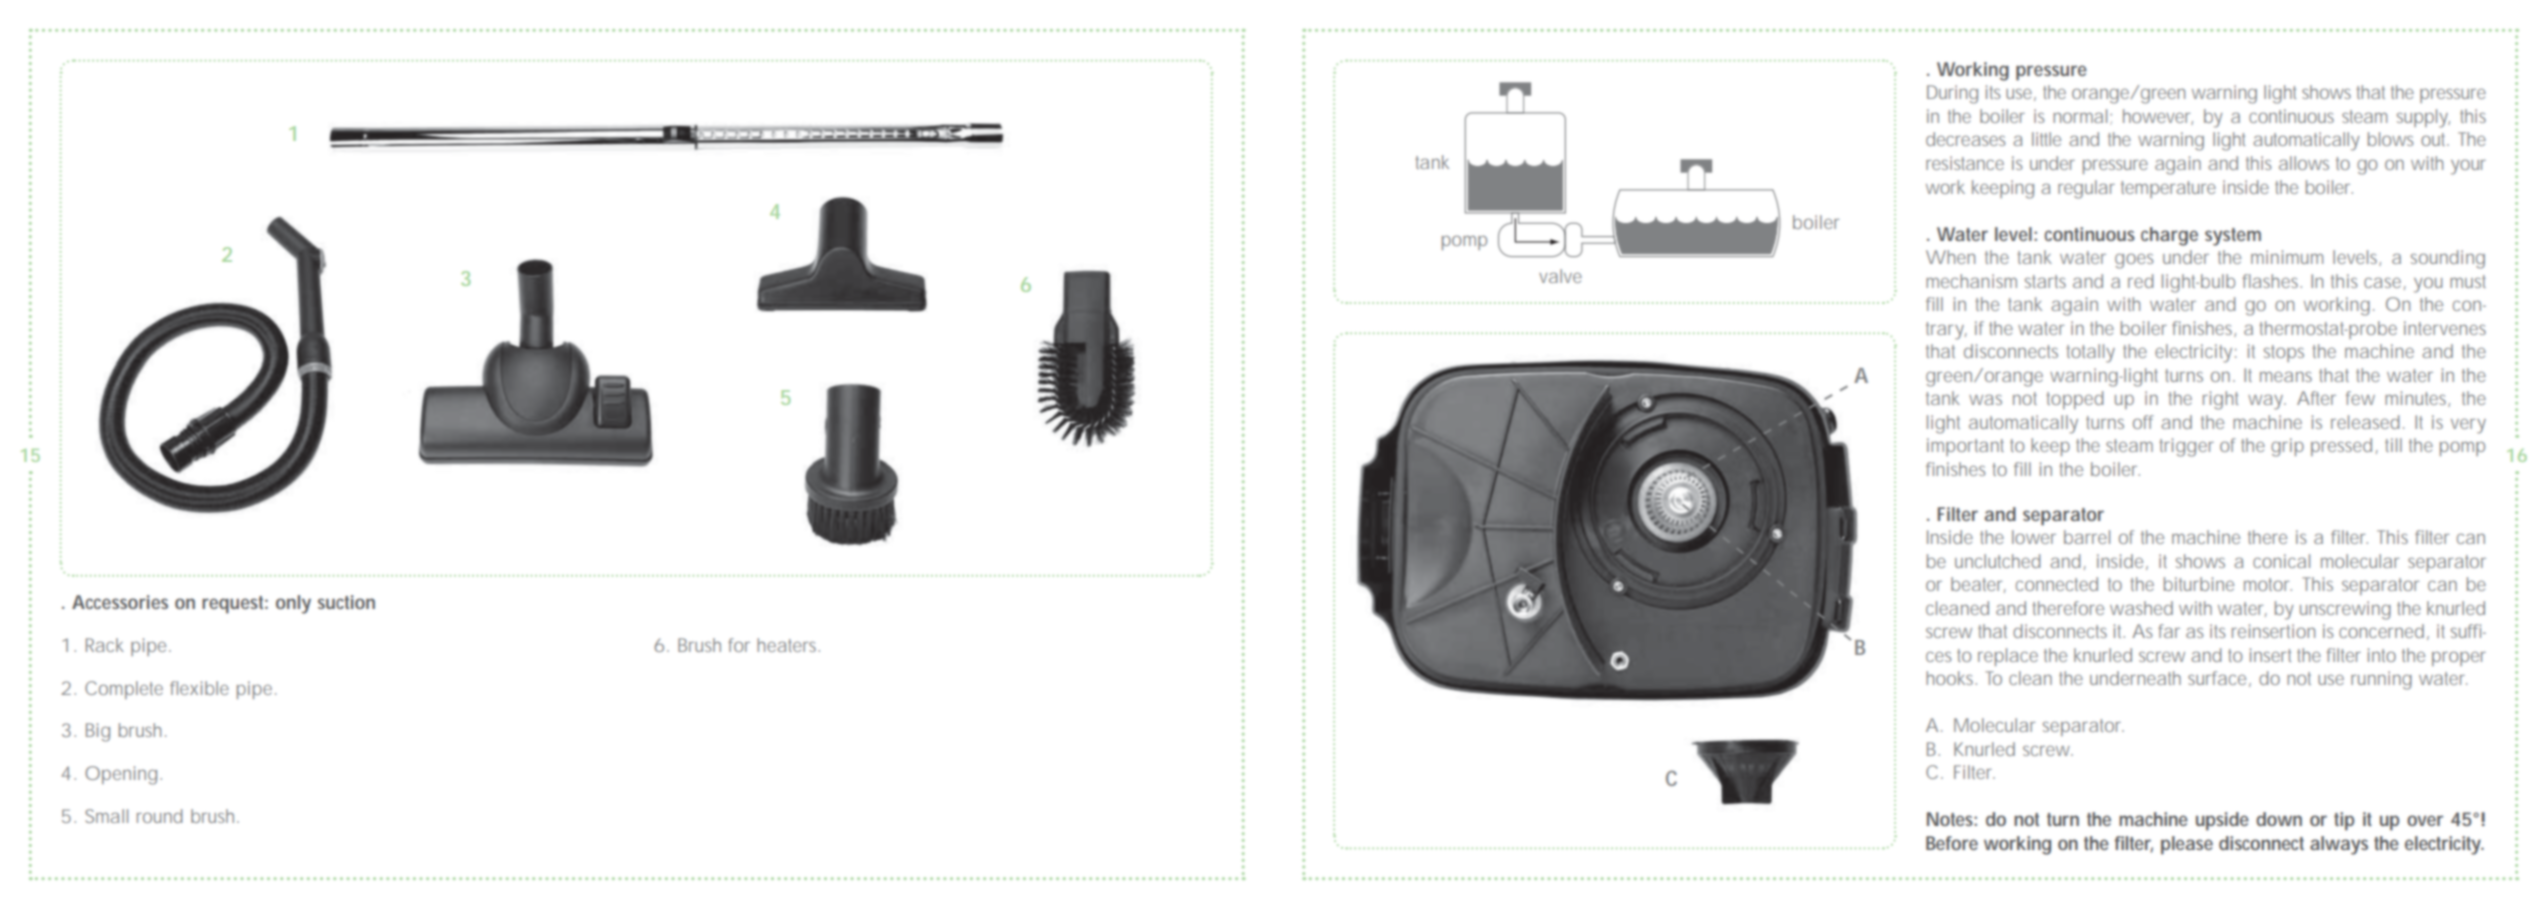 The height and width of the page is (909, 2547). What do you see at coordinates (2186, 447) in the page?
I see `trigger` at bounding box center [2186, 447].
